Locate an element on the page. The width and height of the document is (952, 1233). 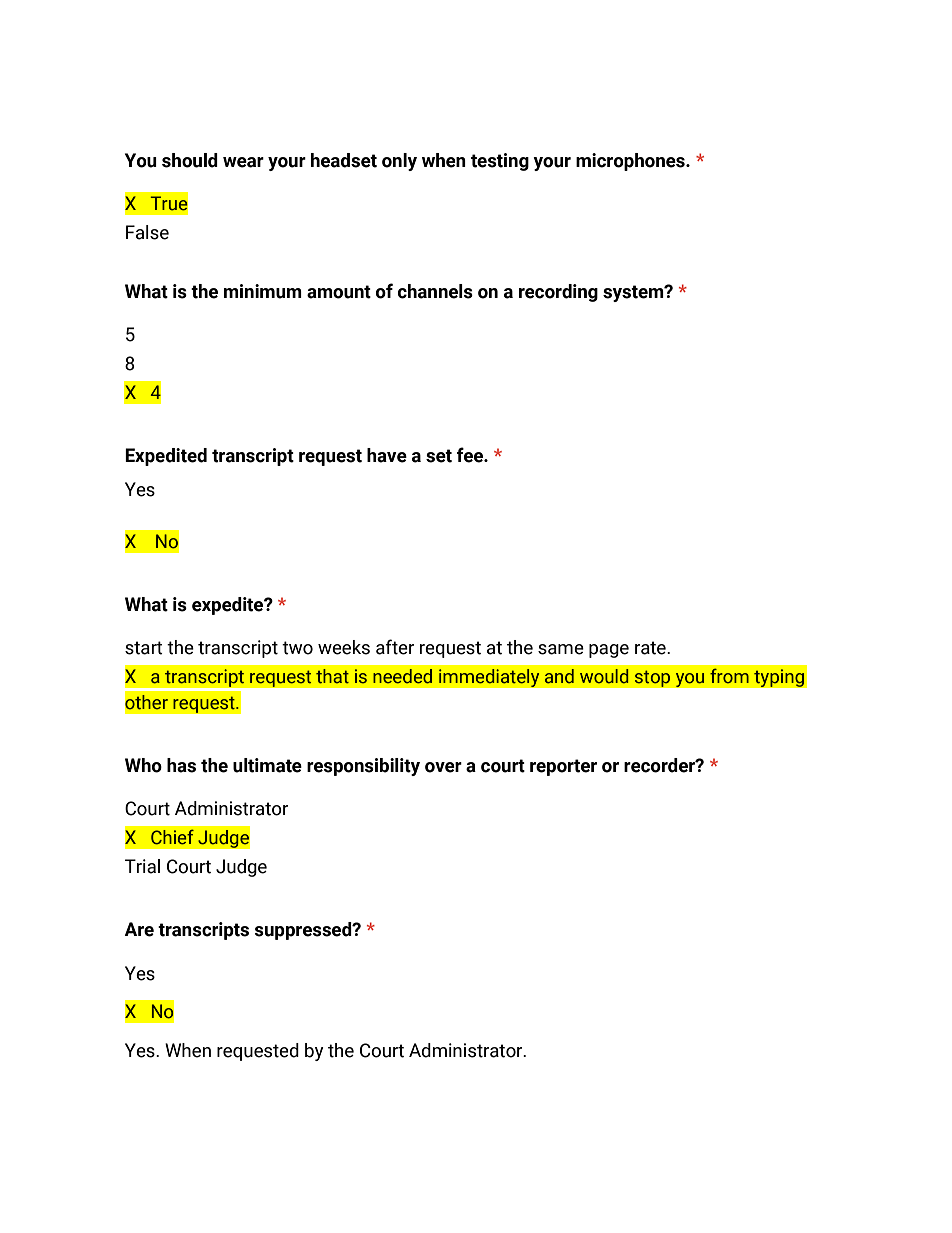
testing is located at coordinates (500, 162).
